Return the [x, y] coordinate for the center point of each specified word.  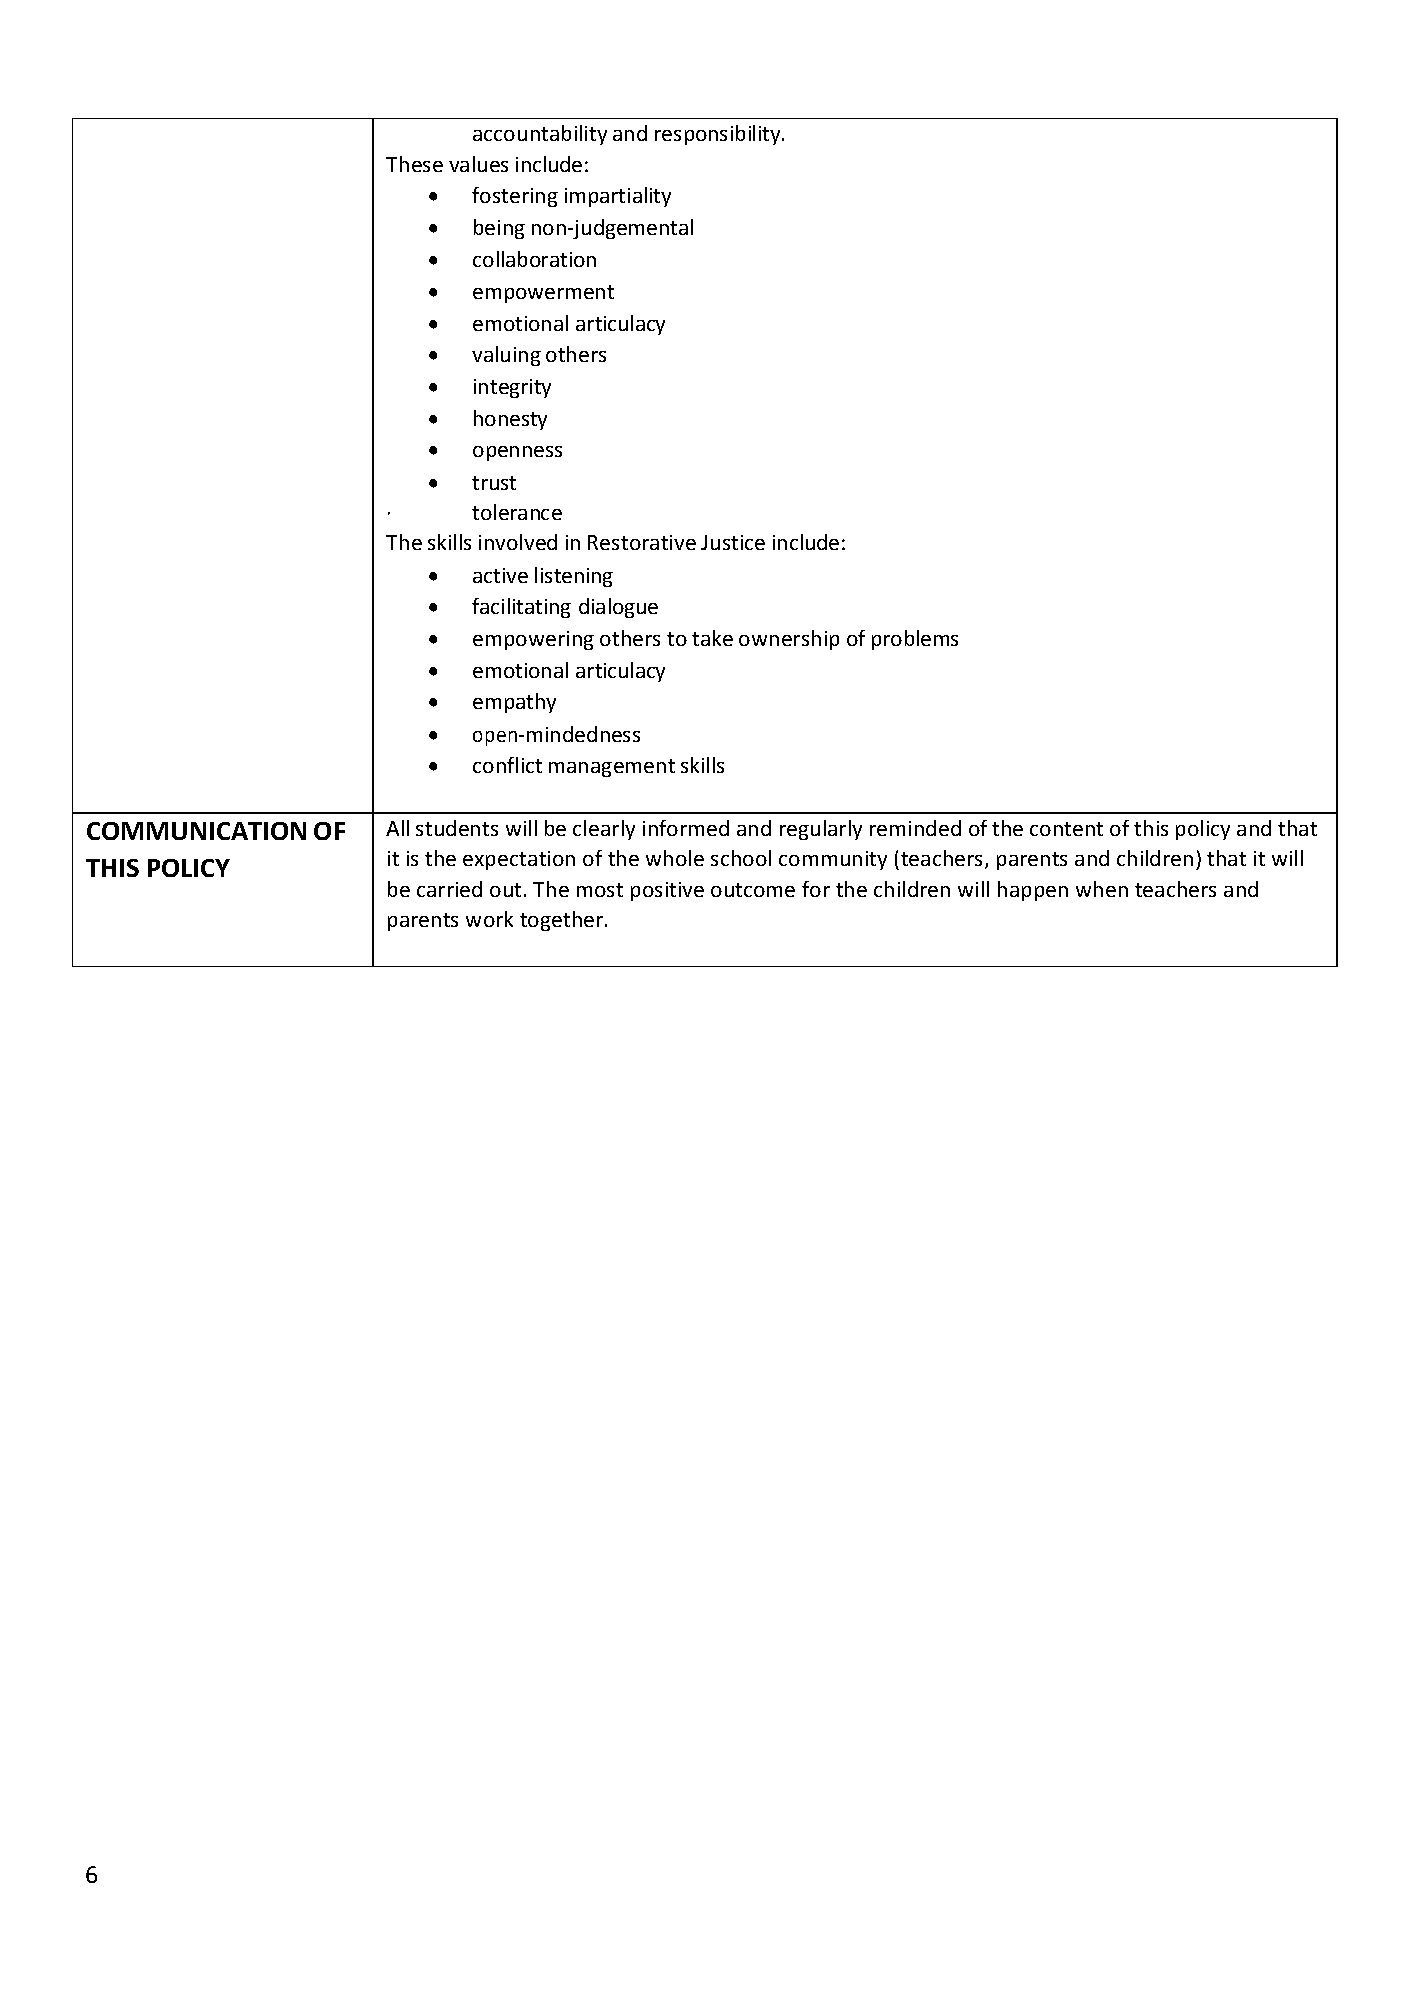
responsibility [719, 135]
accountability [540, 135]
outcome [753, 890]
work [489, 919]
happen [1033, 891]
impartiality [618, 197]
